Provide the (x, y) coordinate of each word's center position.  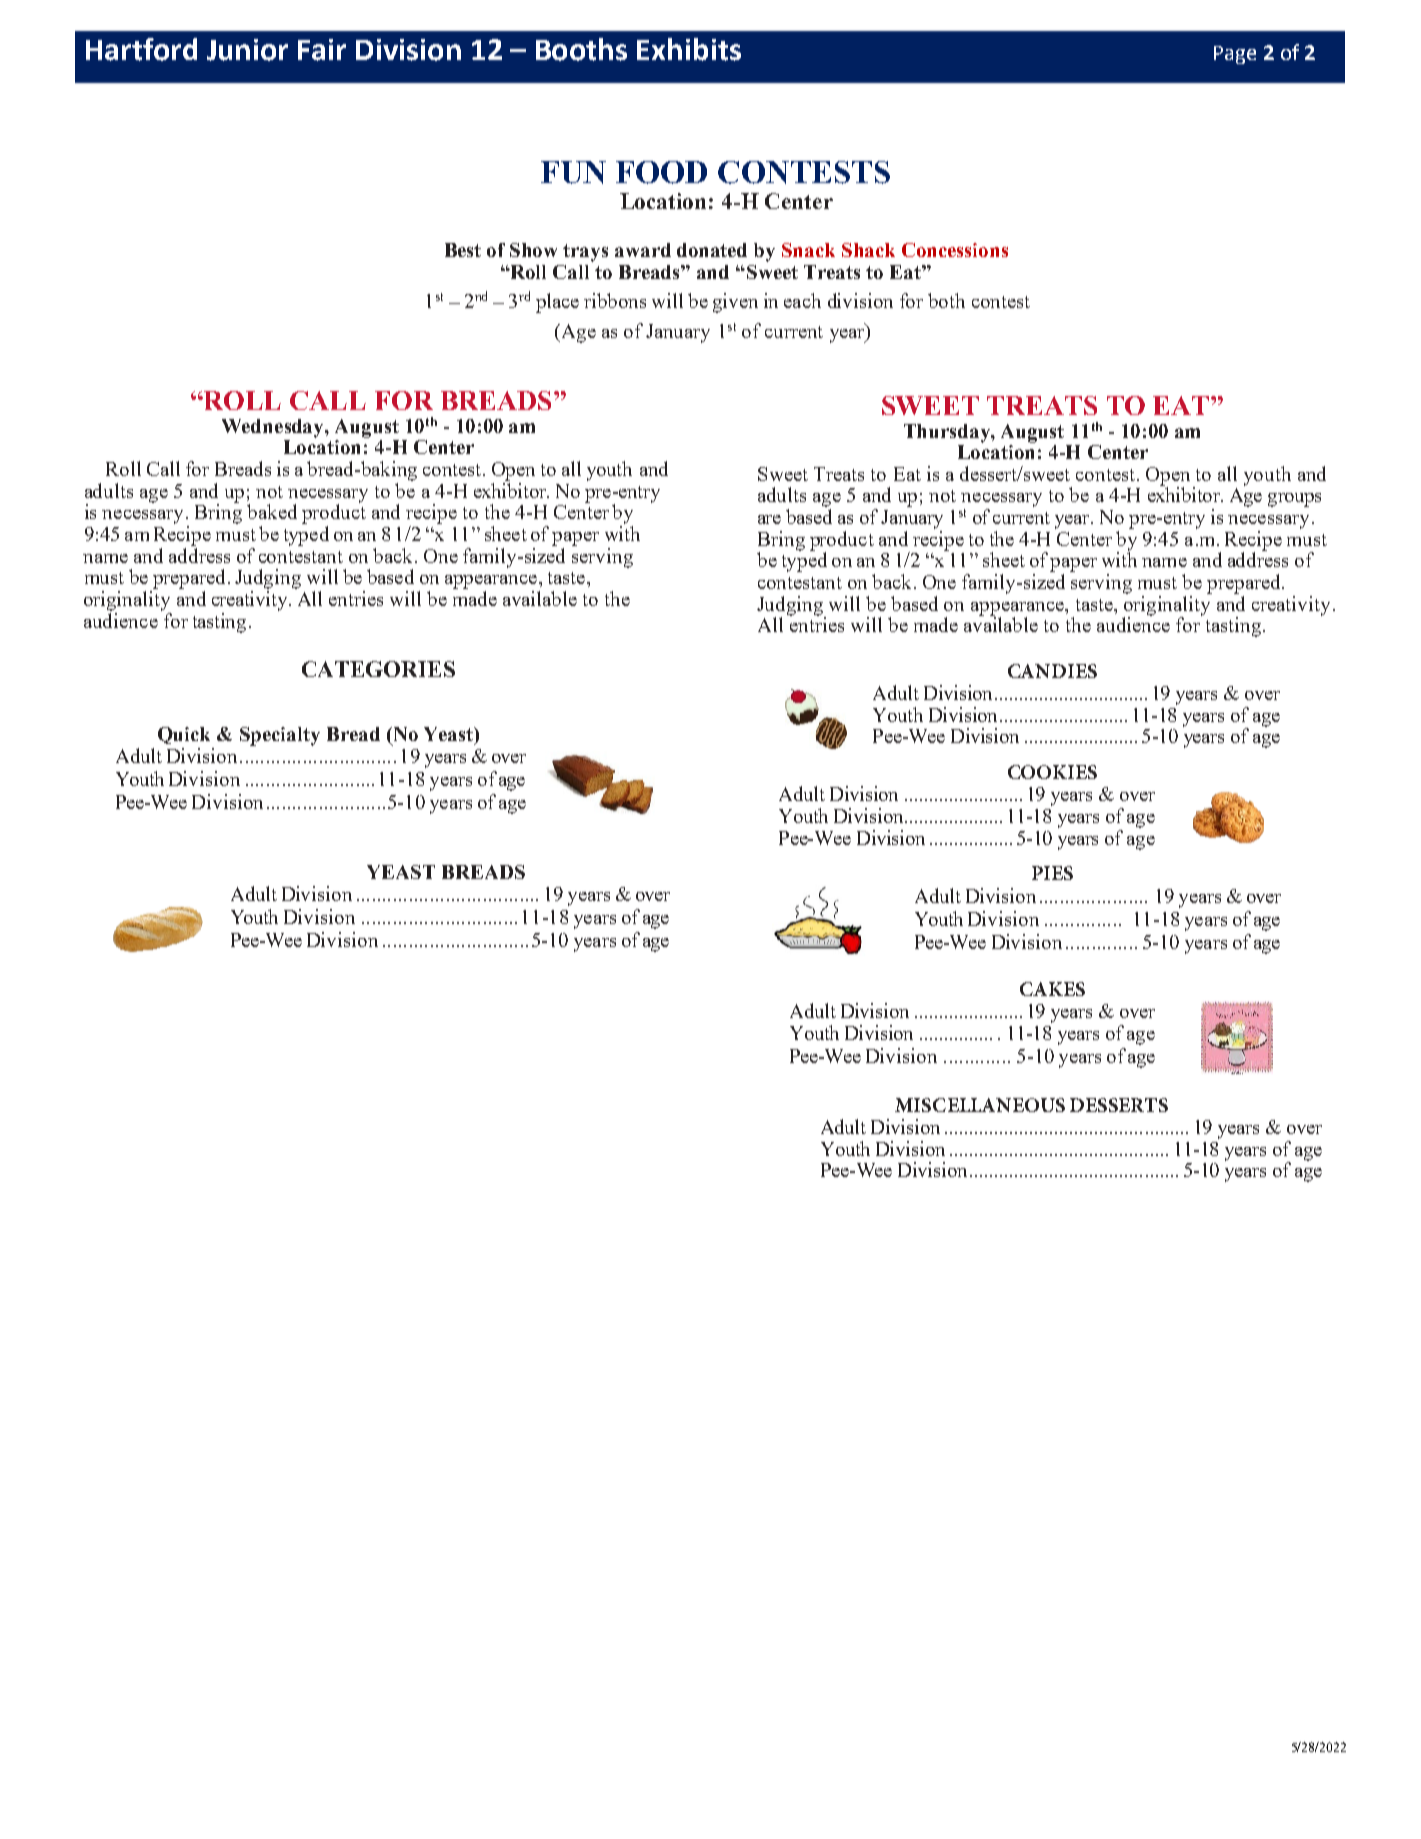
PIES (1052, 873)
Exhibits (689, 49)
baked (272, 511)
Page (1235, 55)
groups (1294, 500)
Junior (247, 50)
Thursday (948, 433)
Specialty (280, 736)
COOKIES (1052, 772)
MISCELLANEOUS (980, 1105)
